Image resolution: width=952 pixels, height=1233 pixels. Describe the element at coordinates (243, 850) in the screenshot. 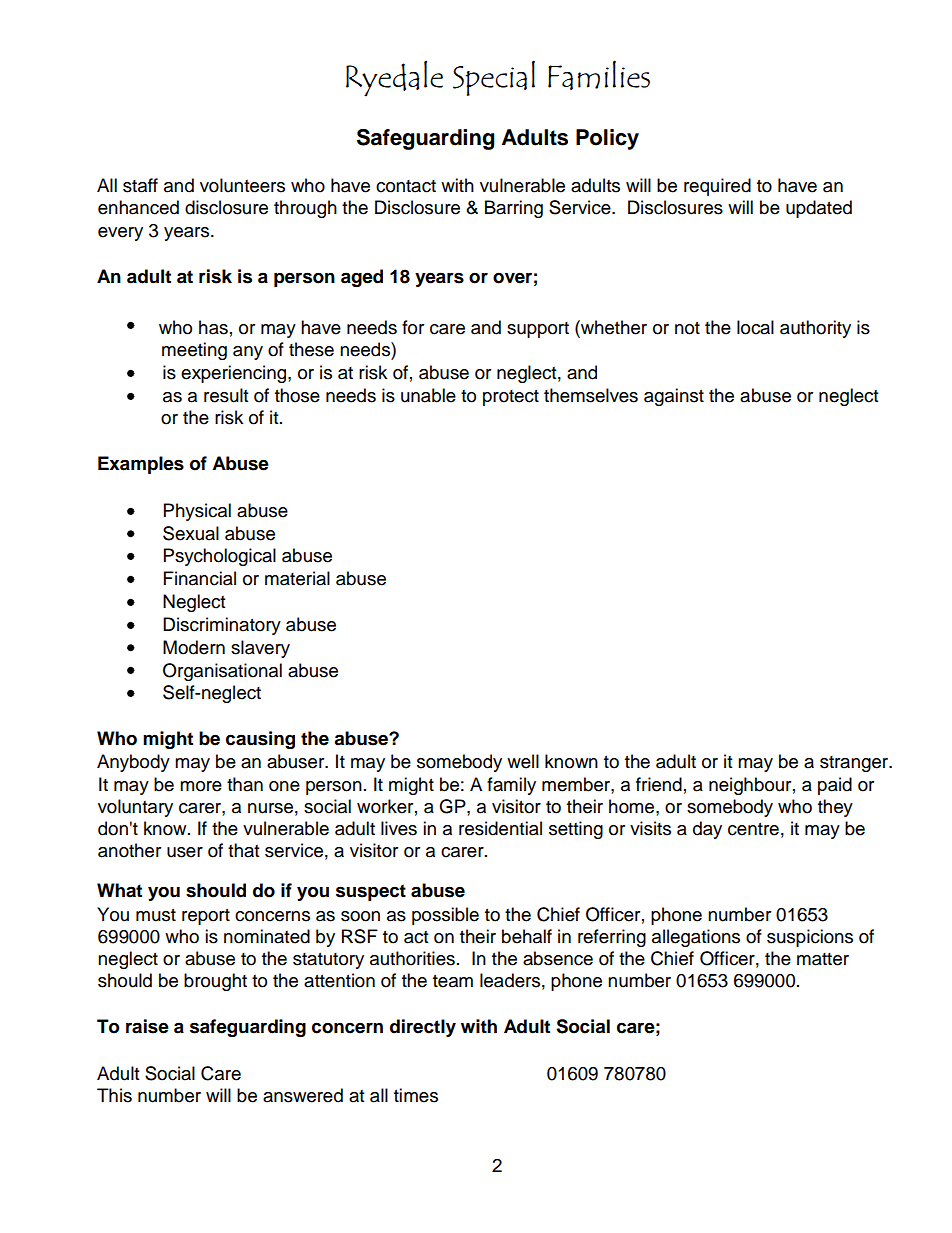

I see `that` at that location.
